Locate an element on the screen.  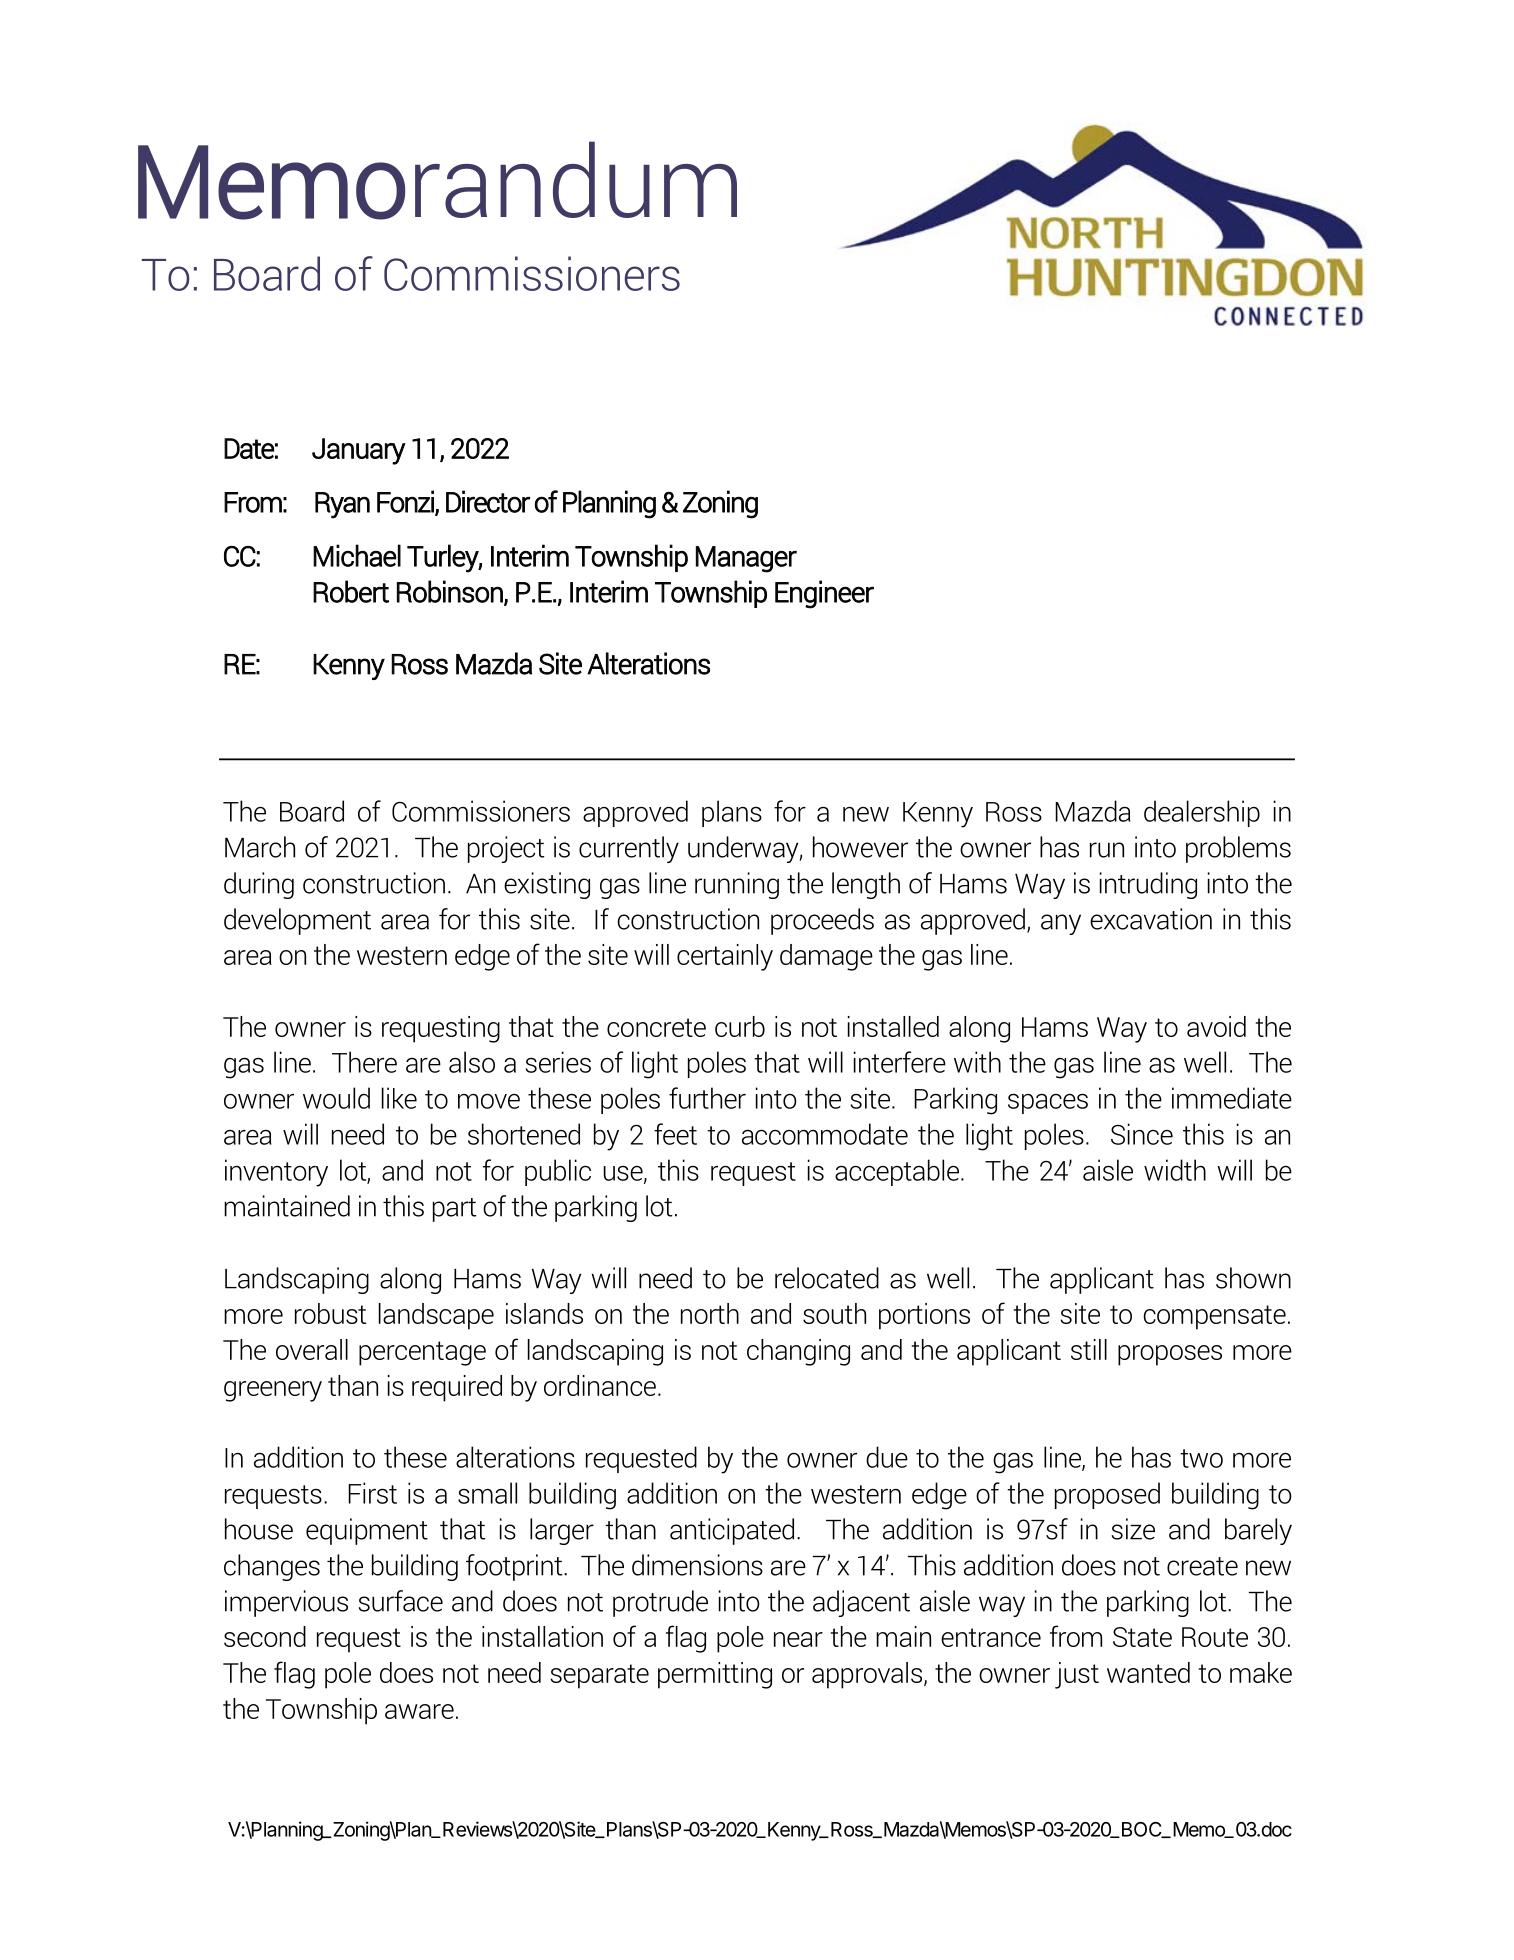
relocated is located at coordinates (827, 1278).
